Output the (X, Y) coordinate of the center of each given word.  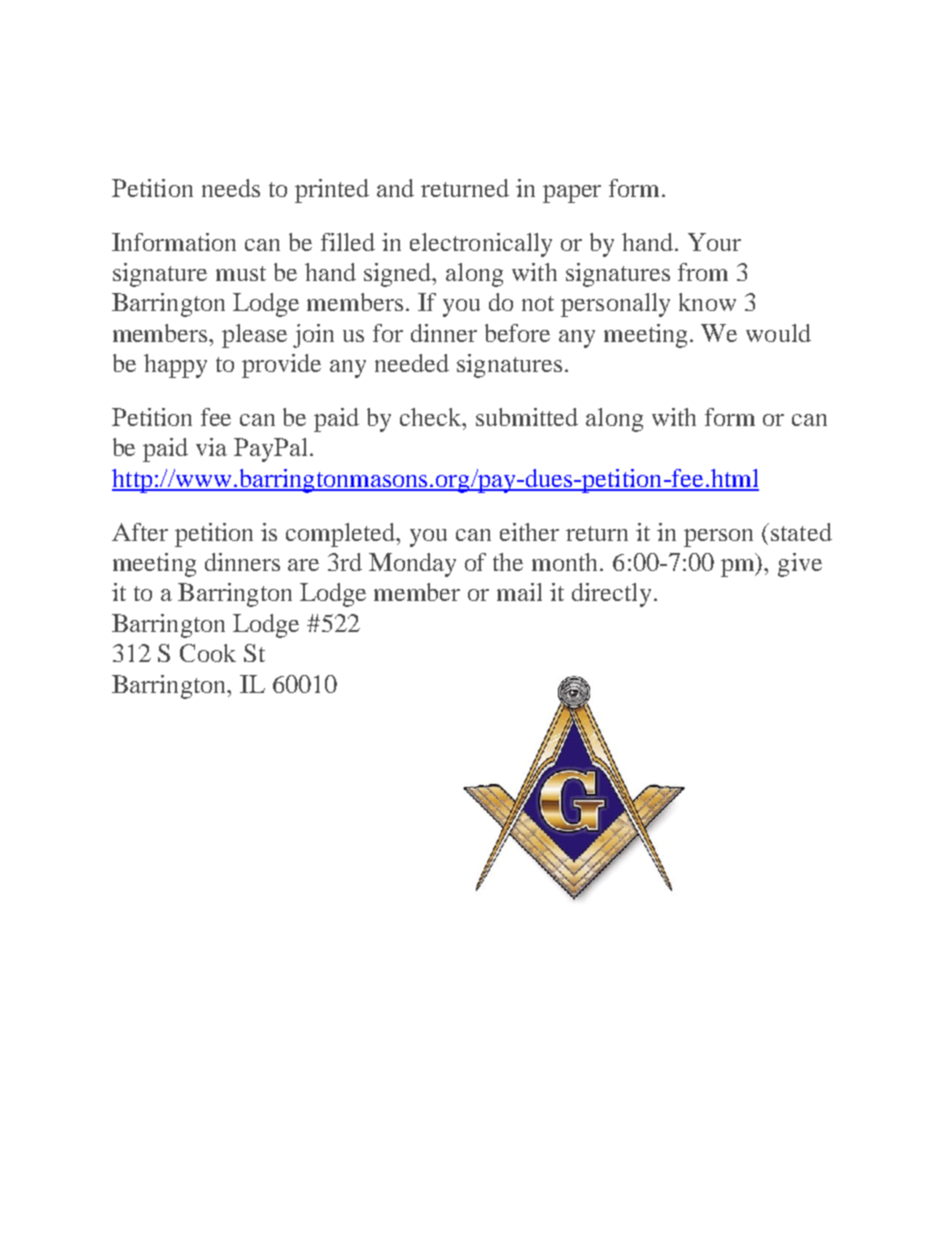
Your (714, 242)
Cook (208, 653)
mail (519, 592)
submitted (527, 417)
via (211, 447)
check (432, 417)
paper (572, 194)
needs (231, 188)
